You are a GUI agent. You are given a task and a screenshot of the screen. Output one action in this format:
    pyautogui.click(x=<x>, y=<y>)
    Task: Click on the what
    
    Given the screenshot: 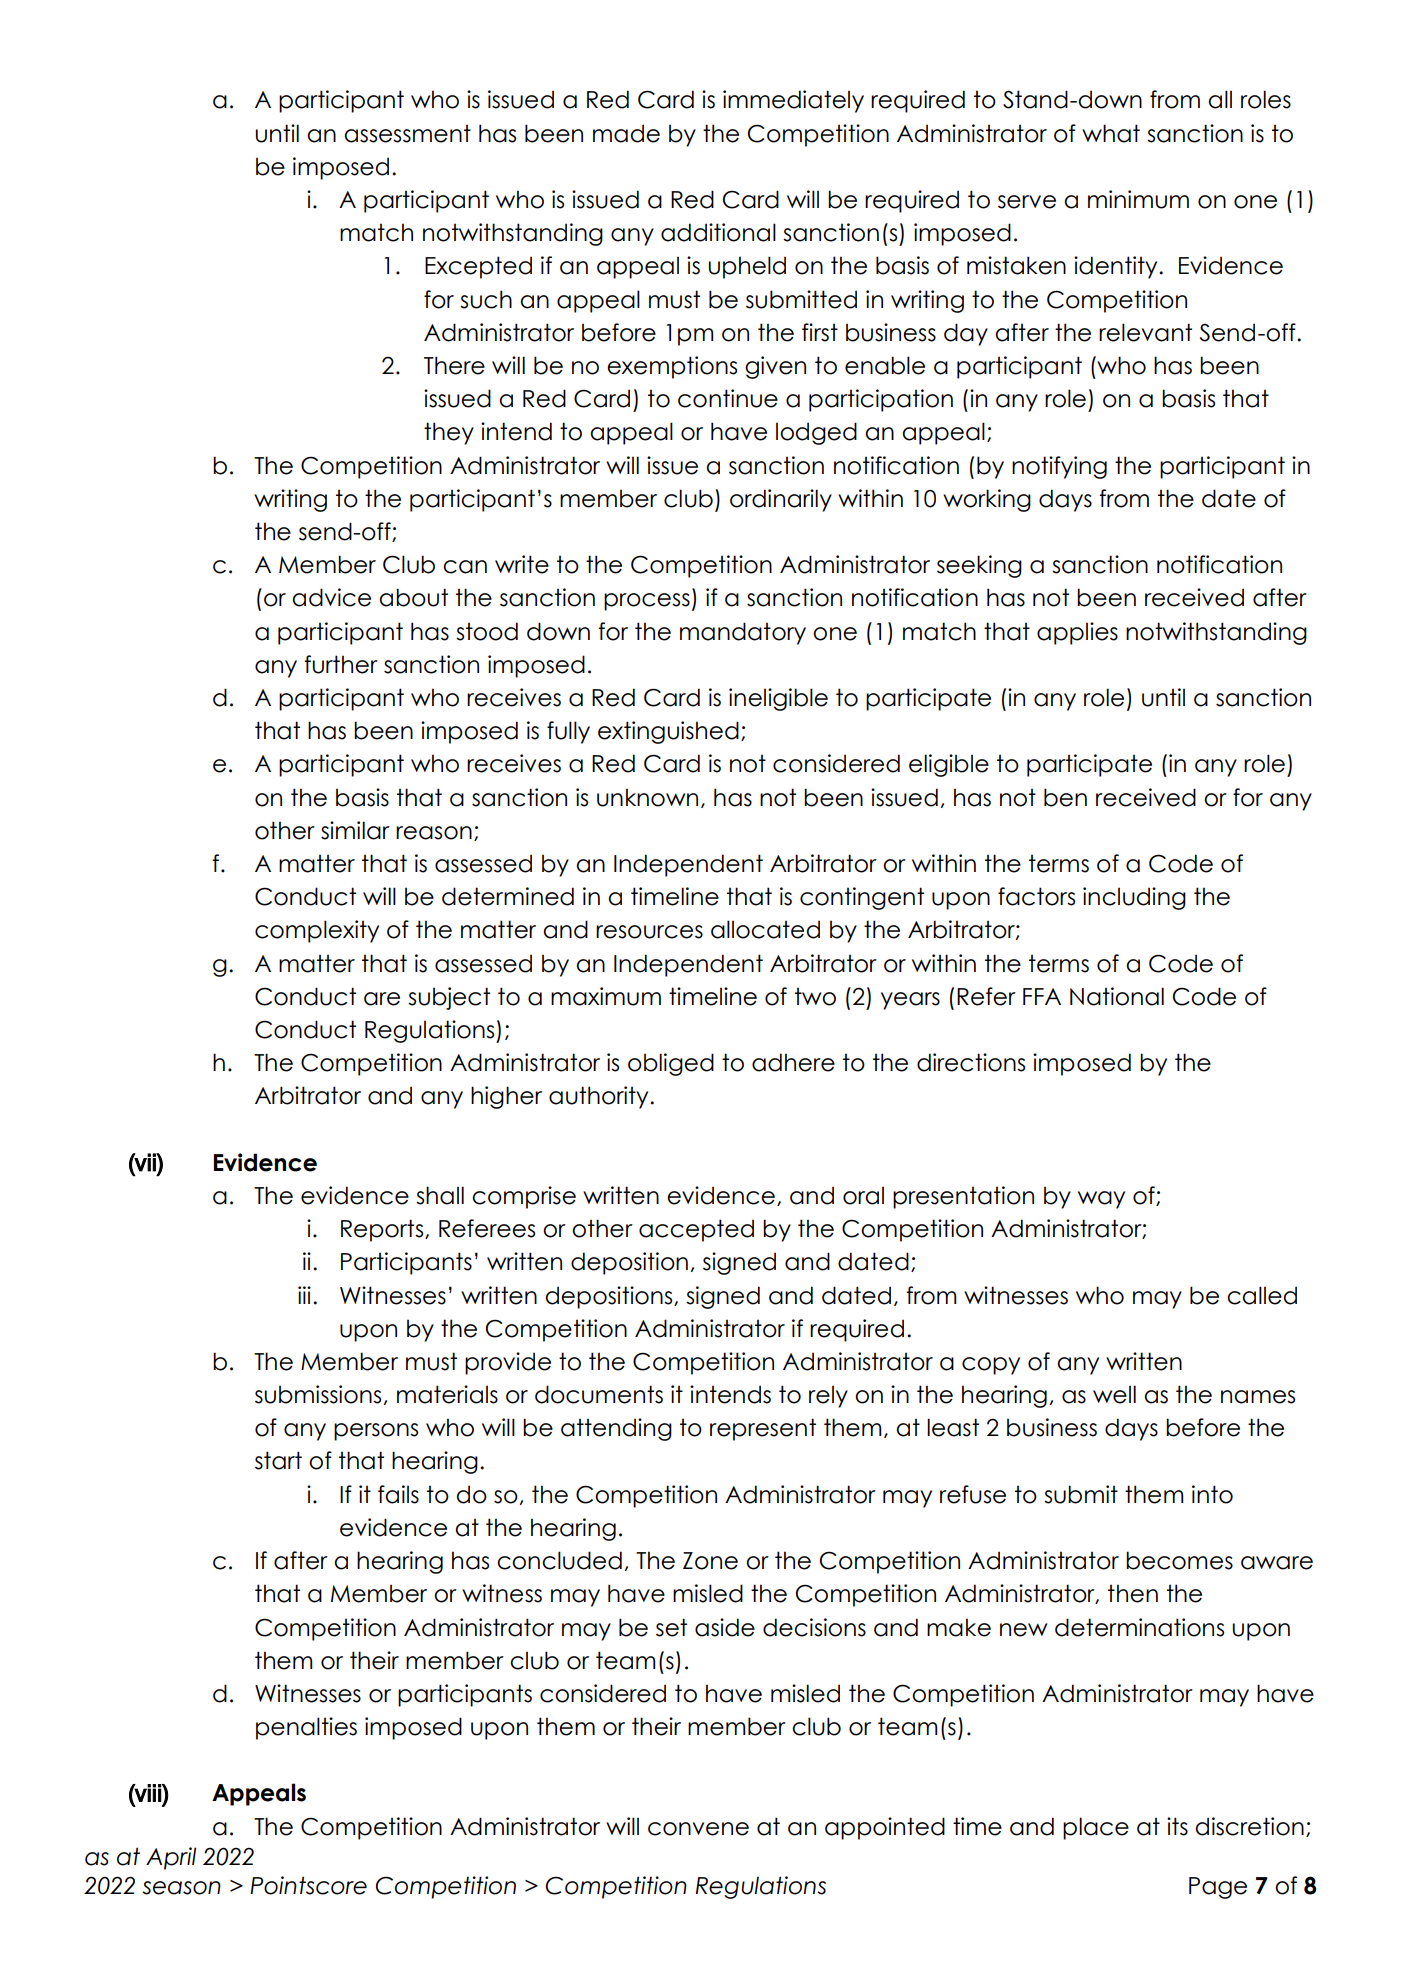 What is the action you would take?
    pyautogui.click(x=1111, y=133)
